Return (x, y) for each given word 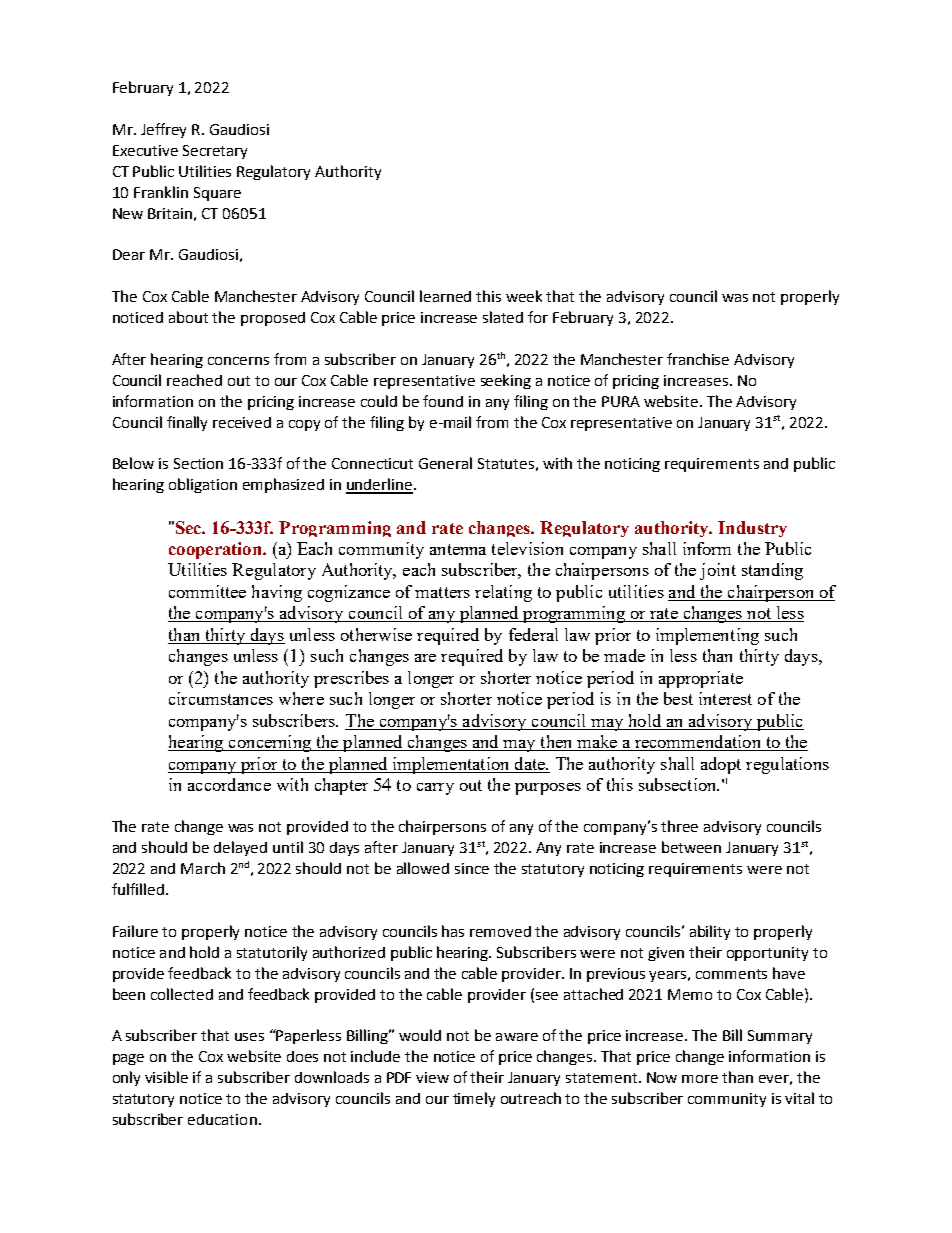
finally (187, 423)
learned (445, 296)
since (472, 868)
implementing (707, 636)
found (443, 401)
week (524, 296)
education (222, 1119)
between (691, 847)
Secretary (215, 152)
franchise (698, 359)
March (203, 868)
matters (442, 592)
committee (207, 591)
